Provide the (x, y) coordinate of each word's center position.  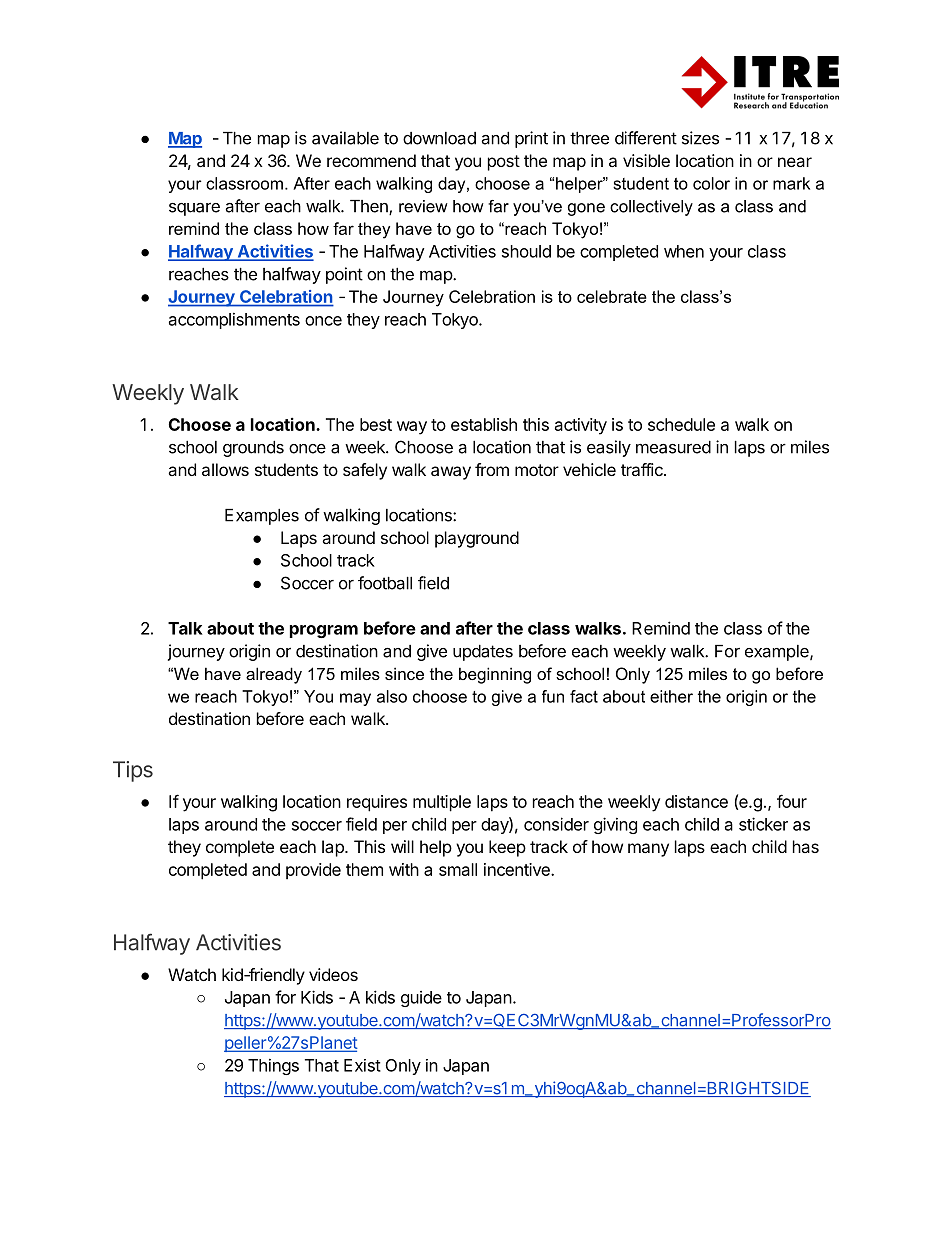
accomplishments (234, 320)
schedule (681, 424)
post (504, 163)
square (194, 209)
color (711, 183)
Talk (185, 628)
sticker (763, 824)
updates (483, 653)
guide (421, 999)
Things (273, 1066)
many (648, 850)
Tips (133, 771)
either (671, 696)
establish (484, 424)
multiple (442, 803)
